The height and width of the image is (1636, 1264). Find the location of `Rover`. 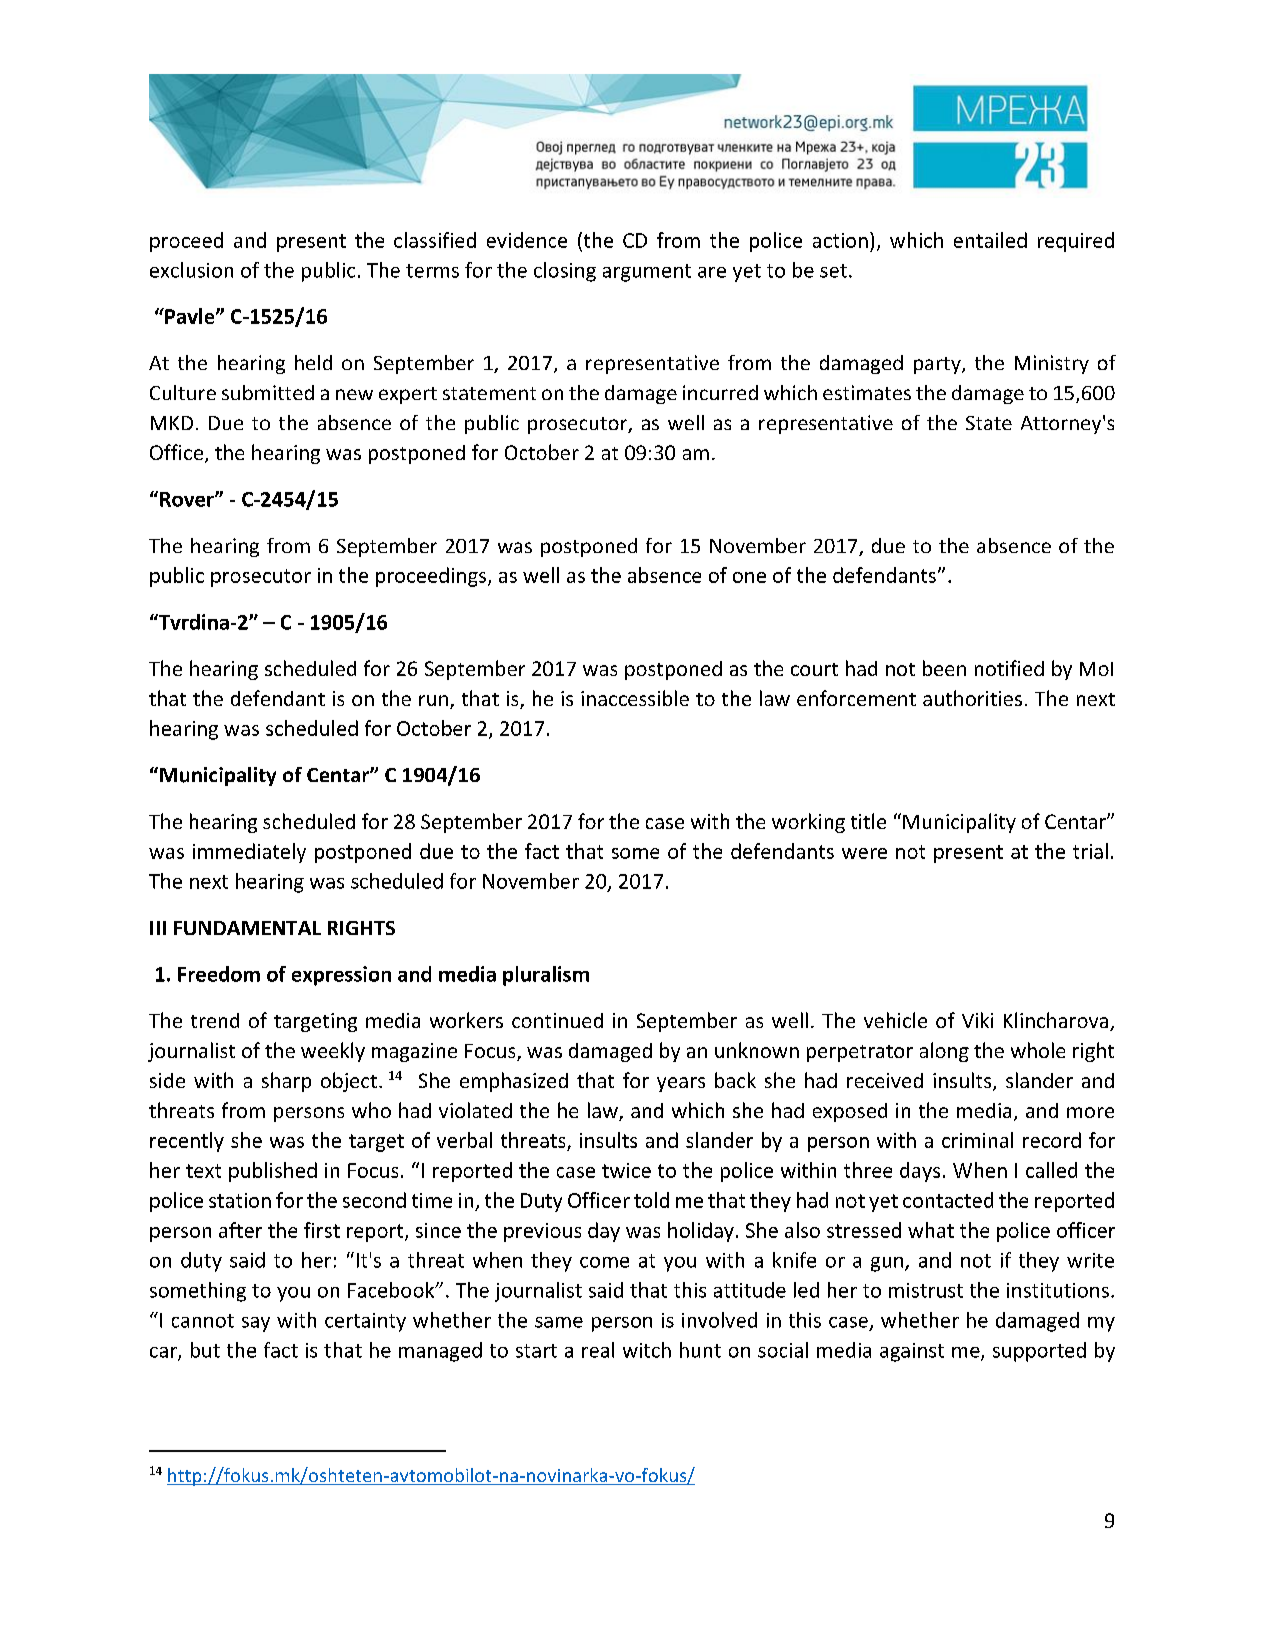

Rover is located at coordinates (188, 499).
